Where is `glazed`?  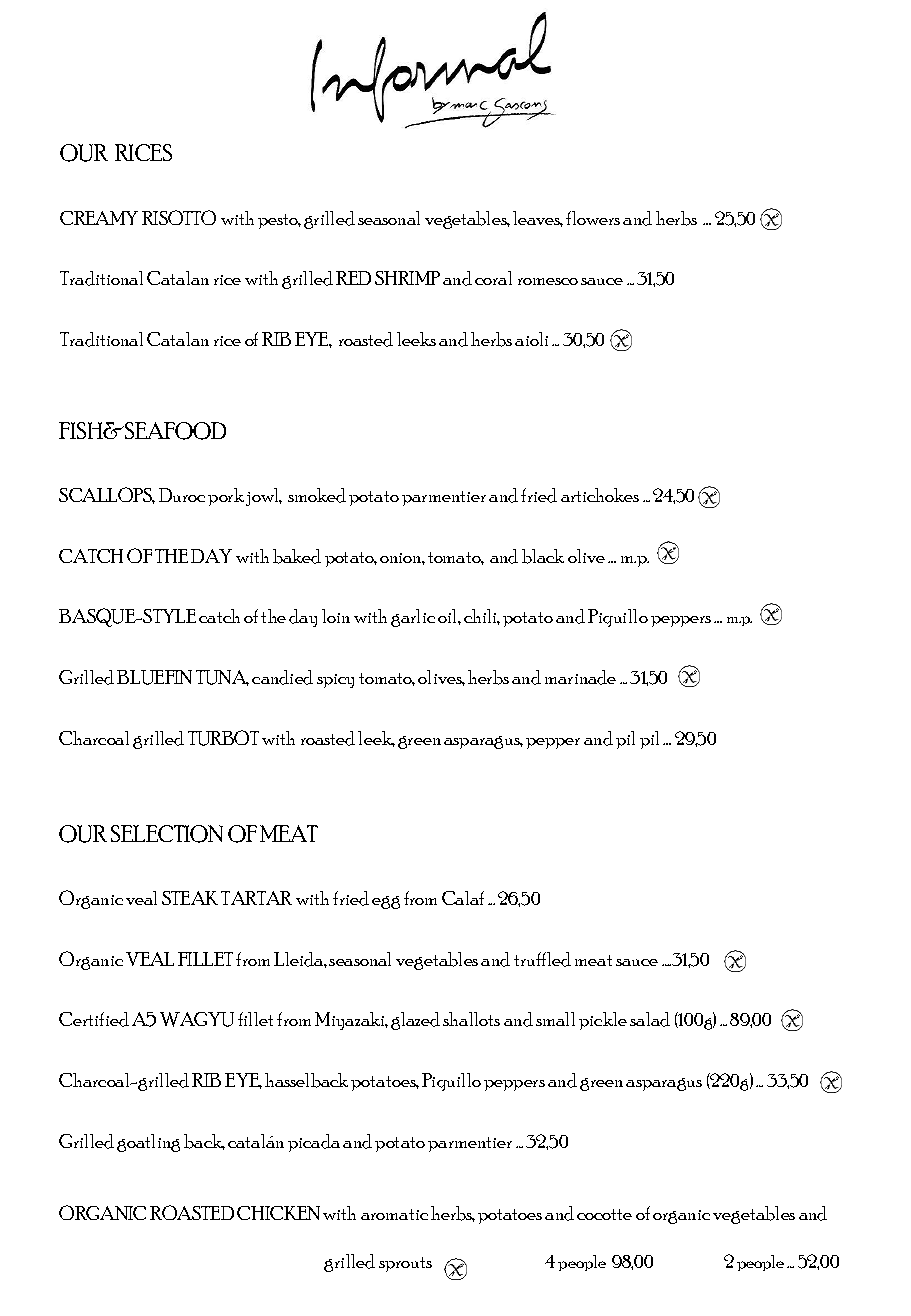
glazed is located at coordinates (415, 1021).
